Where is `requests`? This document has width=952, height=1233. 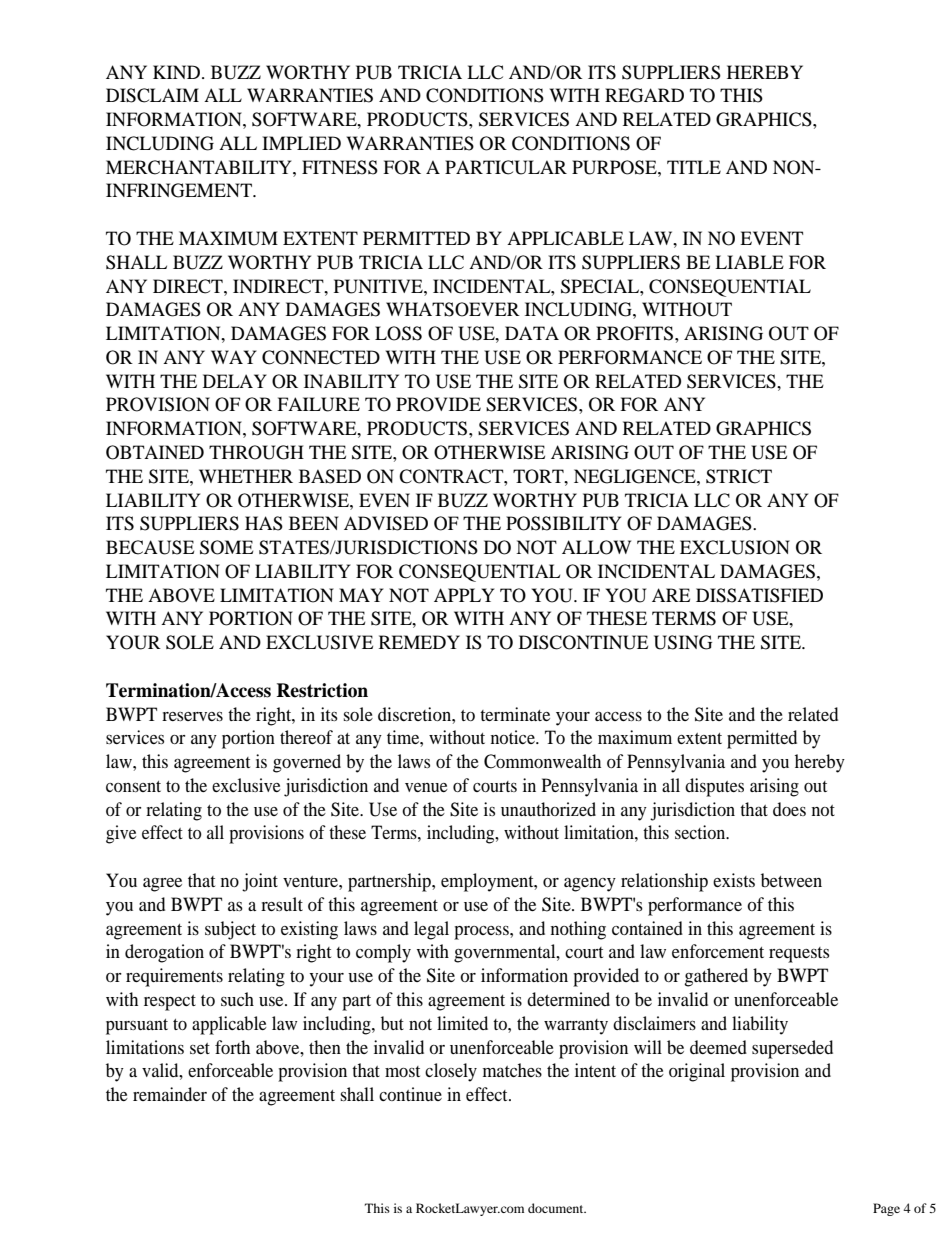 requests is located at coordinates (799, 955).
